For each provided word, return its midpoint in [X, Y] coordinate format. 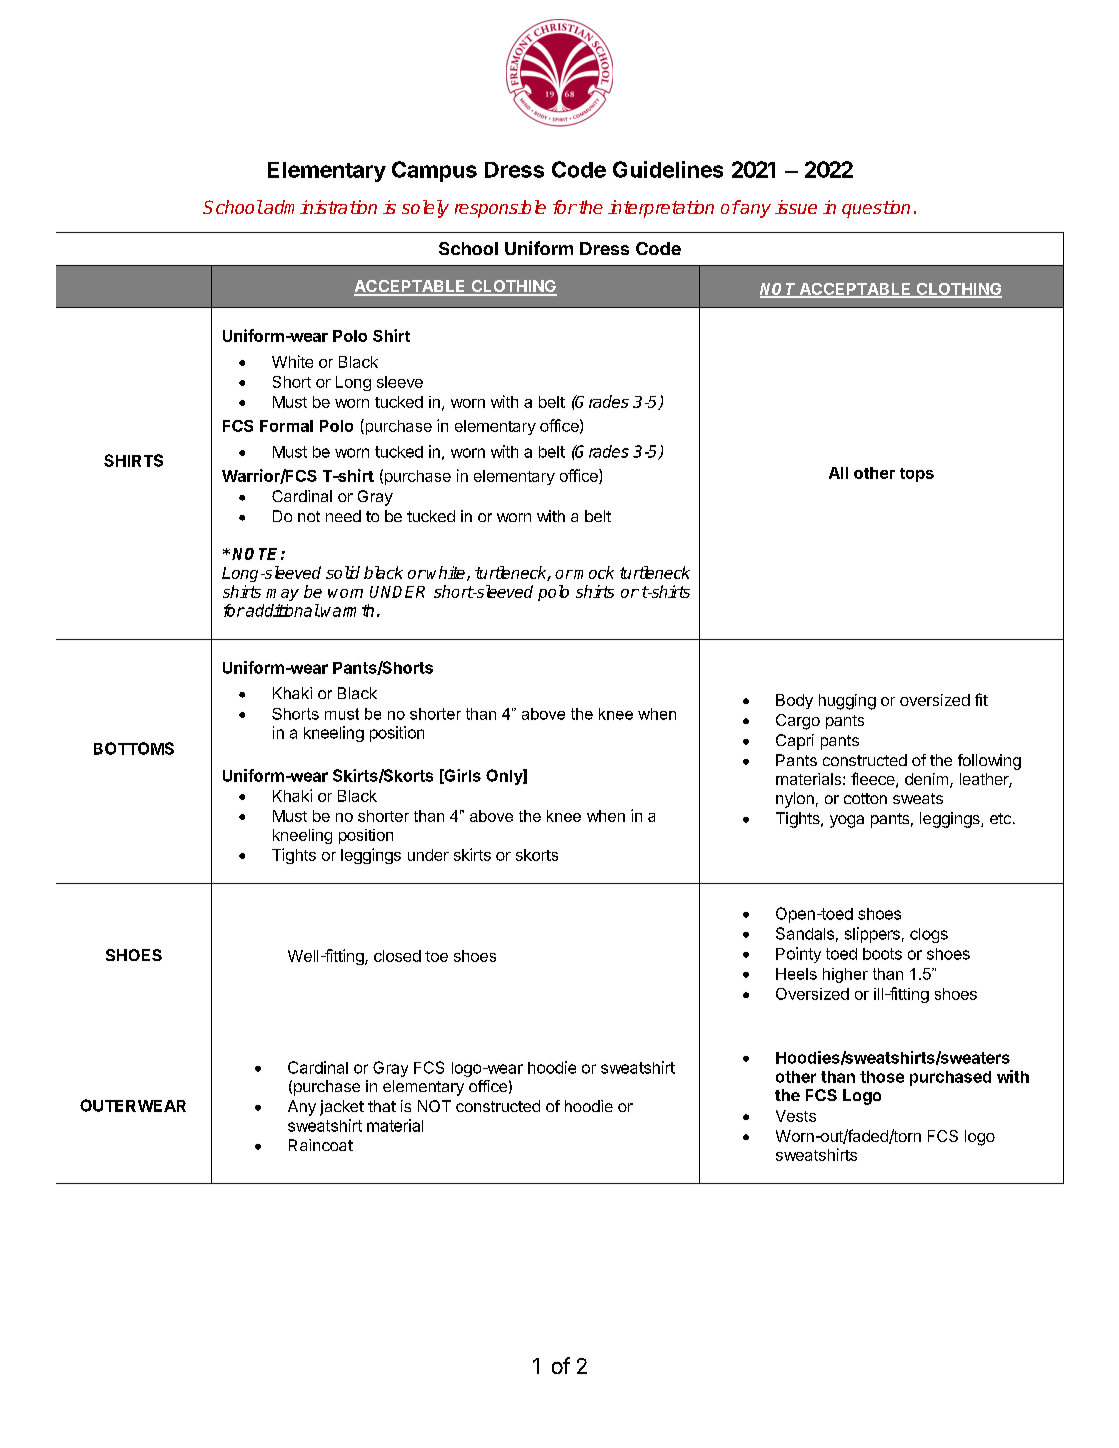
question [876, 209]
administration [319, 207]
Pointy [798, 955]
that [382, 1106]
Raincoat [321, 1145]
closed [397, 956]
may [282, 595]
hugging [847, 702]
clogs [929, 935]
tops [917, 475]
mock [594, 572]
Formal [286, 426]
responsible [500, 209]
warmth [347, 610]
